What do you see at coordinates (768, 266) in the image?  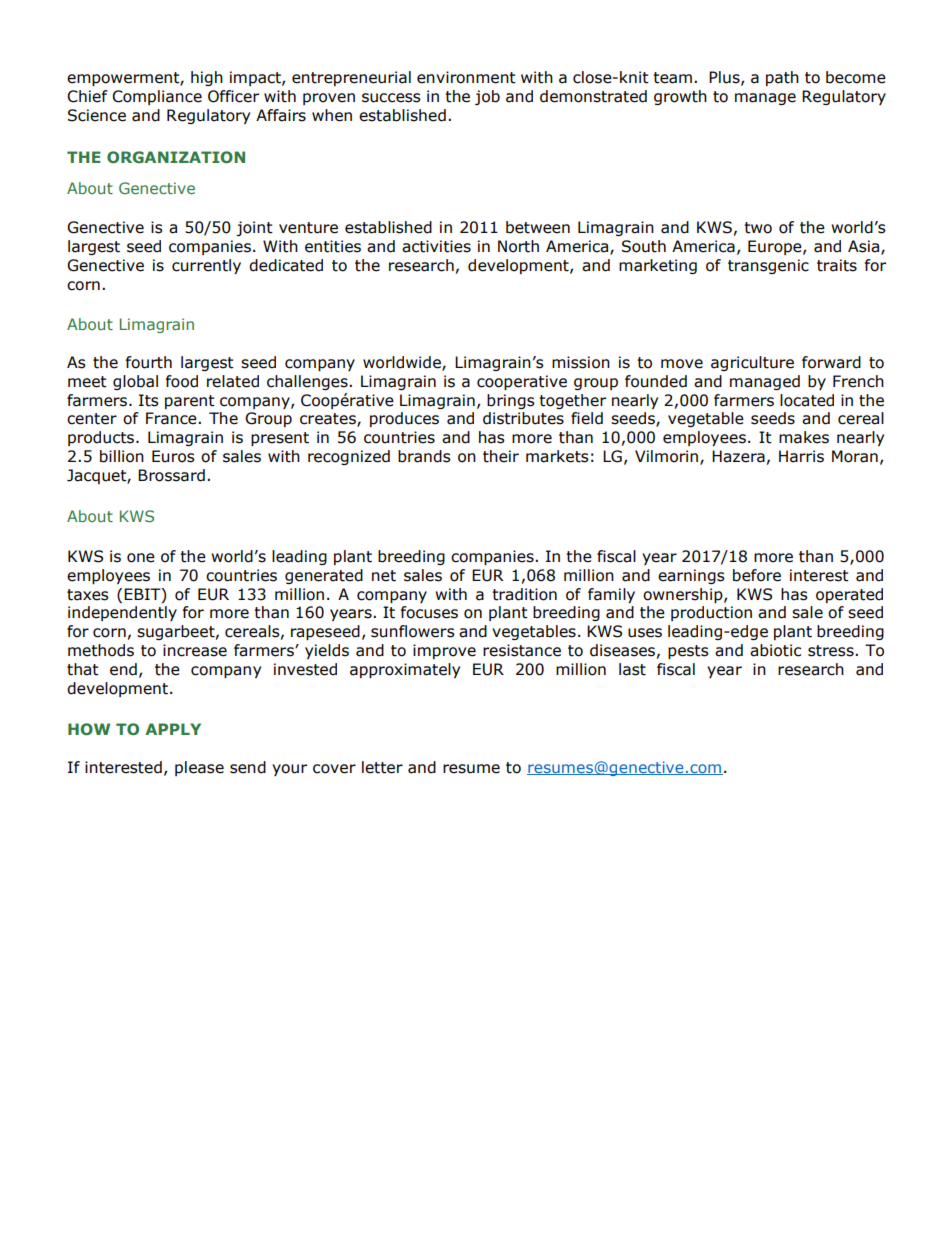 I see `transgenic` at bounding box center [768, 266].
